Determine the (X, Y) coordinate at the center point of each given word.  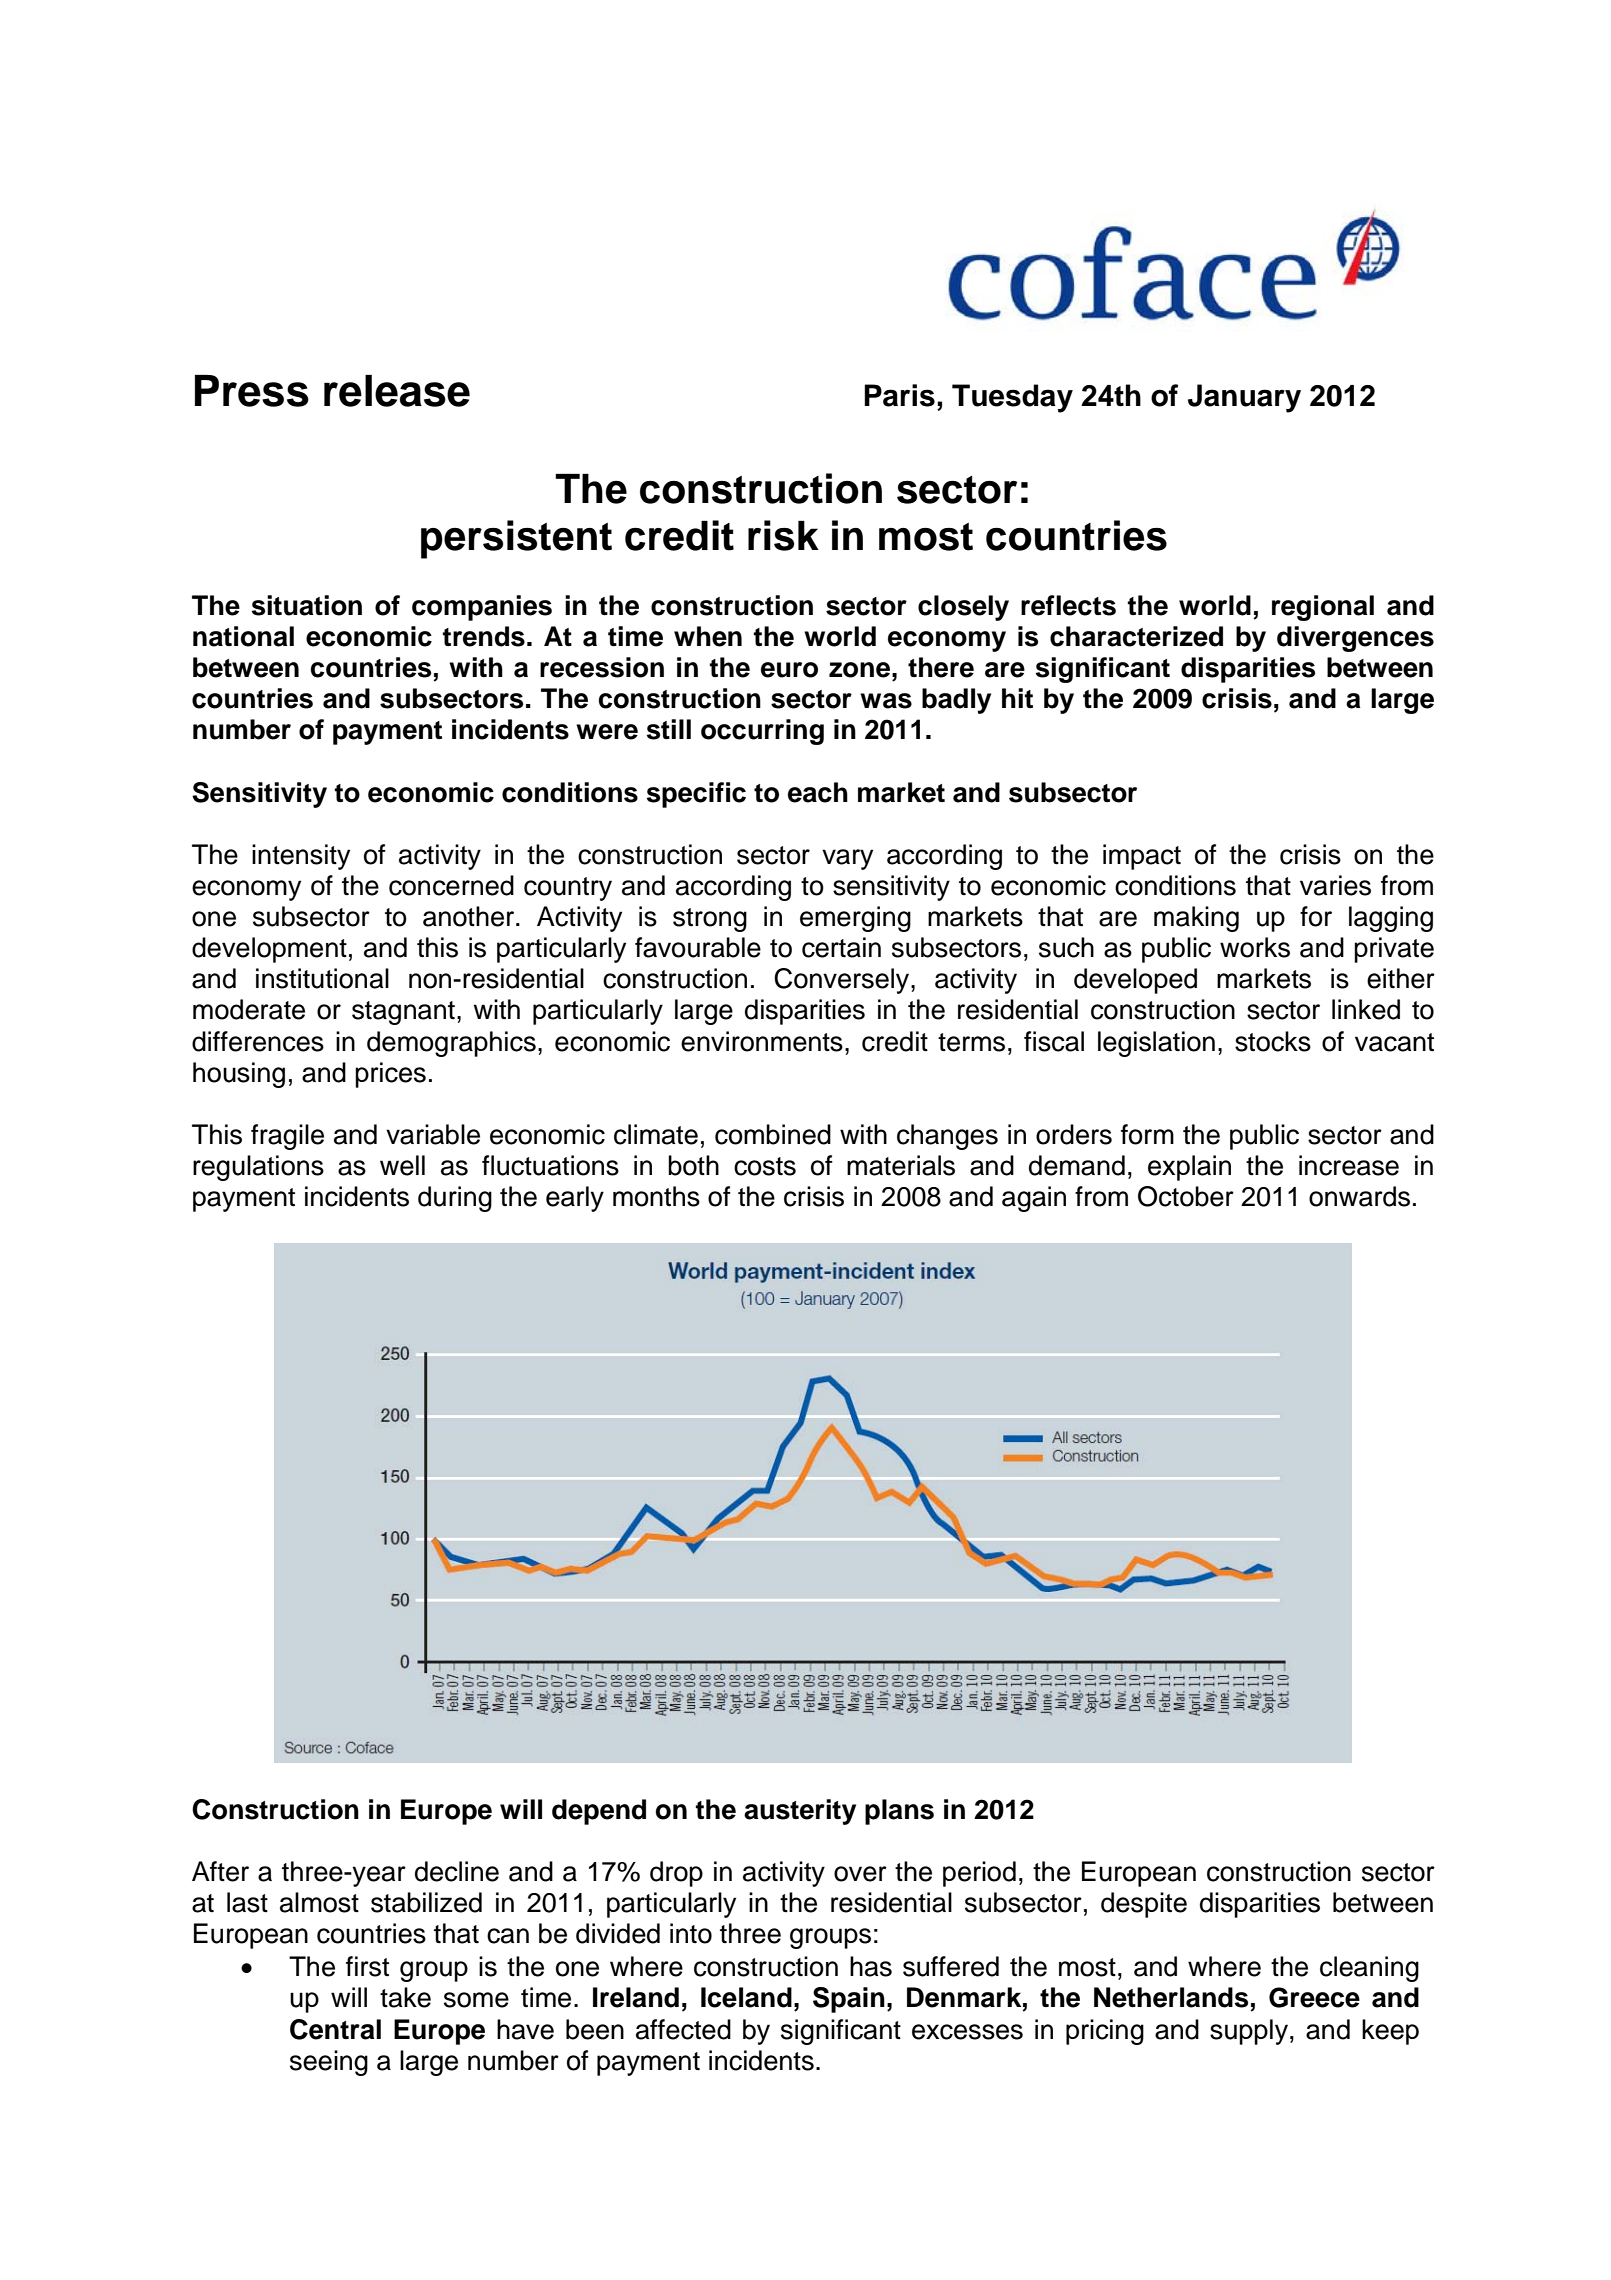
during (455, 1199)
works (1255, 947)
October (1186, 1196)
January (1244, 398)
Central (335, 2029)
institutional (322, 978)
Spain (849, 2000)
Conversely (843, 981)
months (656, 1196)
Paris (899, 395)
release (397, 391)
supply (1249, 2032)
